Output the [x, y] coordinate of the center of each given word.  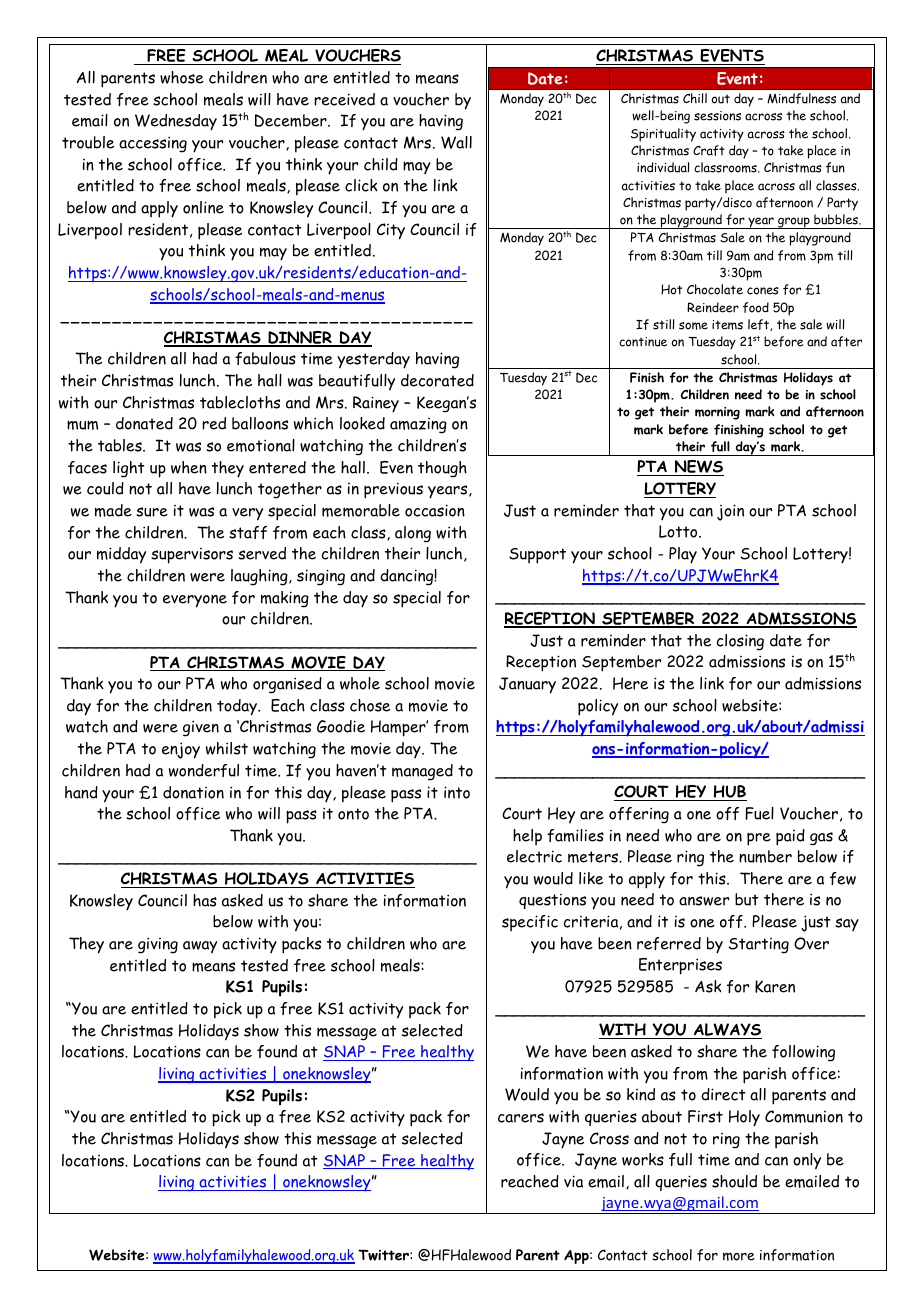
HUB [729, 793]
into [457, 792]
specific [530, 923]
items [727, 325]
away [200, 947]
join [730, 512]
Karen [775, 986]
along [413, 534]
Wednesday [176, 122]
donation [193, 792]
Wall [456, 142]
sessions [717, 116]
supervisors [192, 556]
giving [158, 945]
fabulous [265, 358]
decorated [437, 380]
